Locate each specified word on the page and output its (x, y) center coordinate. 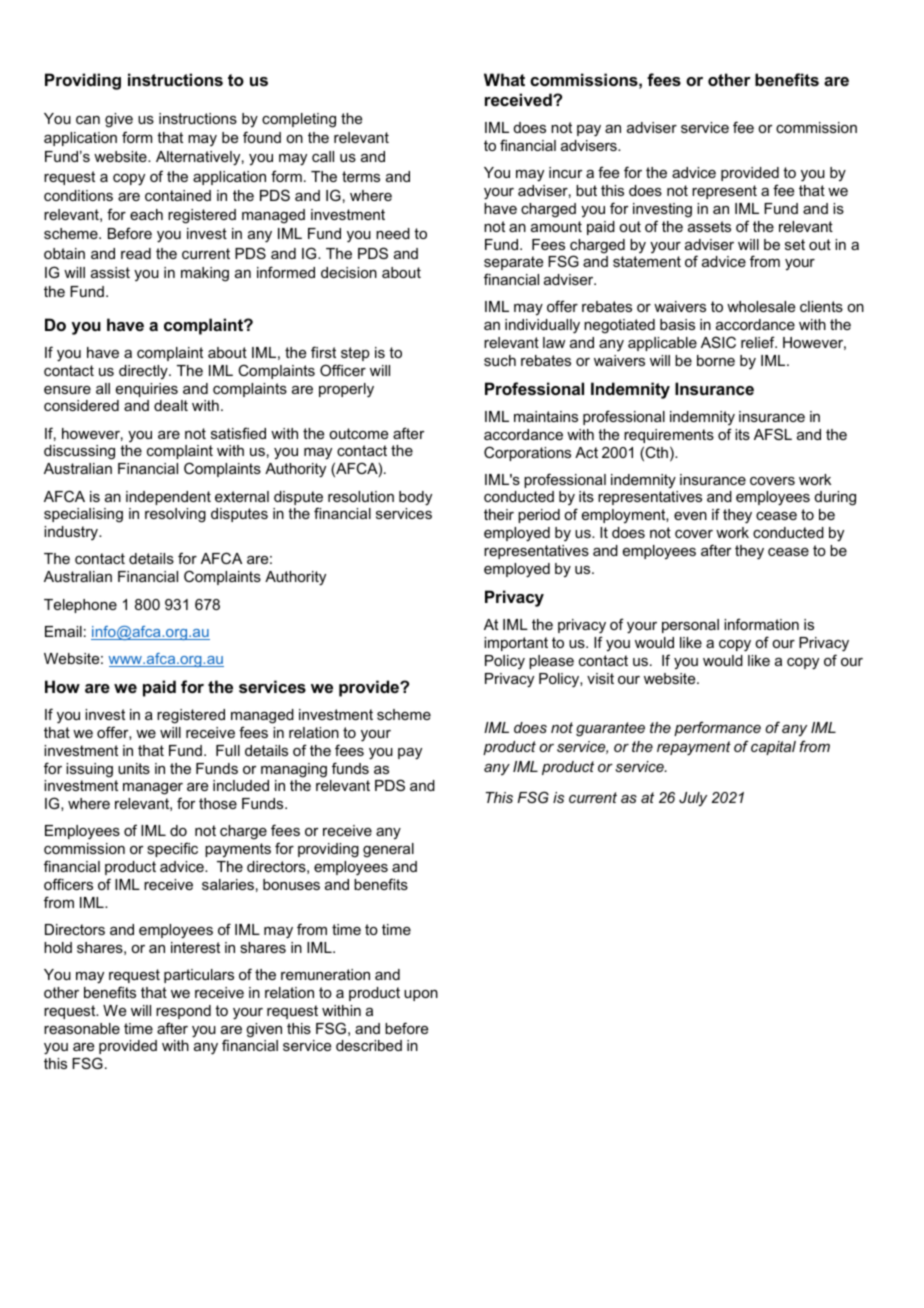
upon (421, 995)
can (88, 120)
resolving (175, 515)
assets (709, 226)
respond (183, 1012)
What (504, 79)
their (499, 514)
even (690, 516)
